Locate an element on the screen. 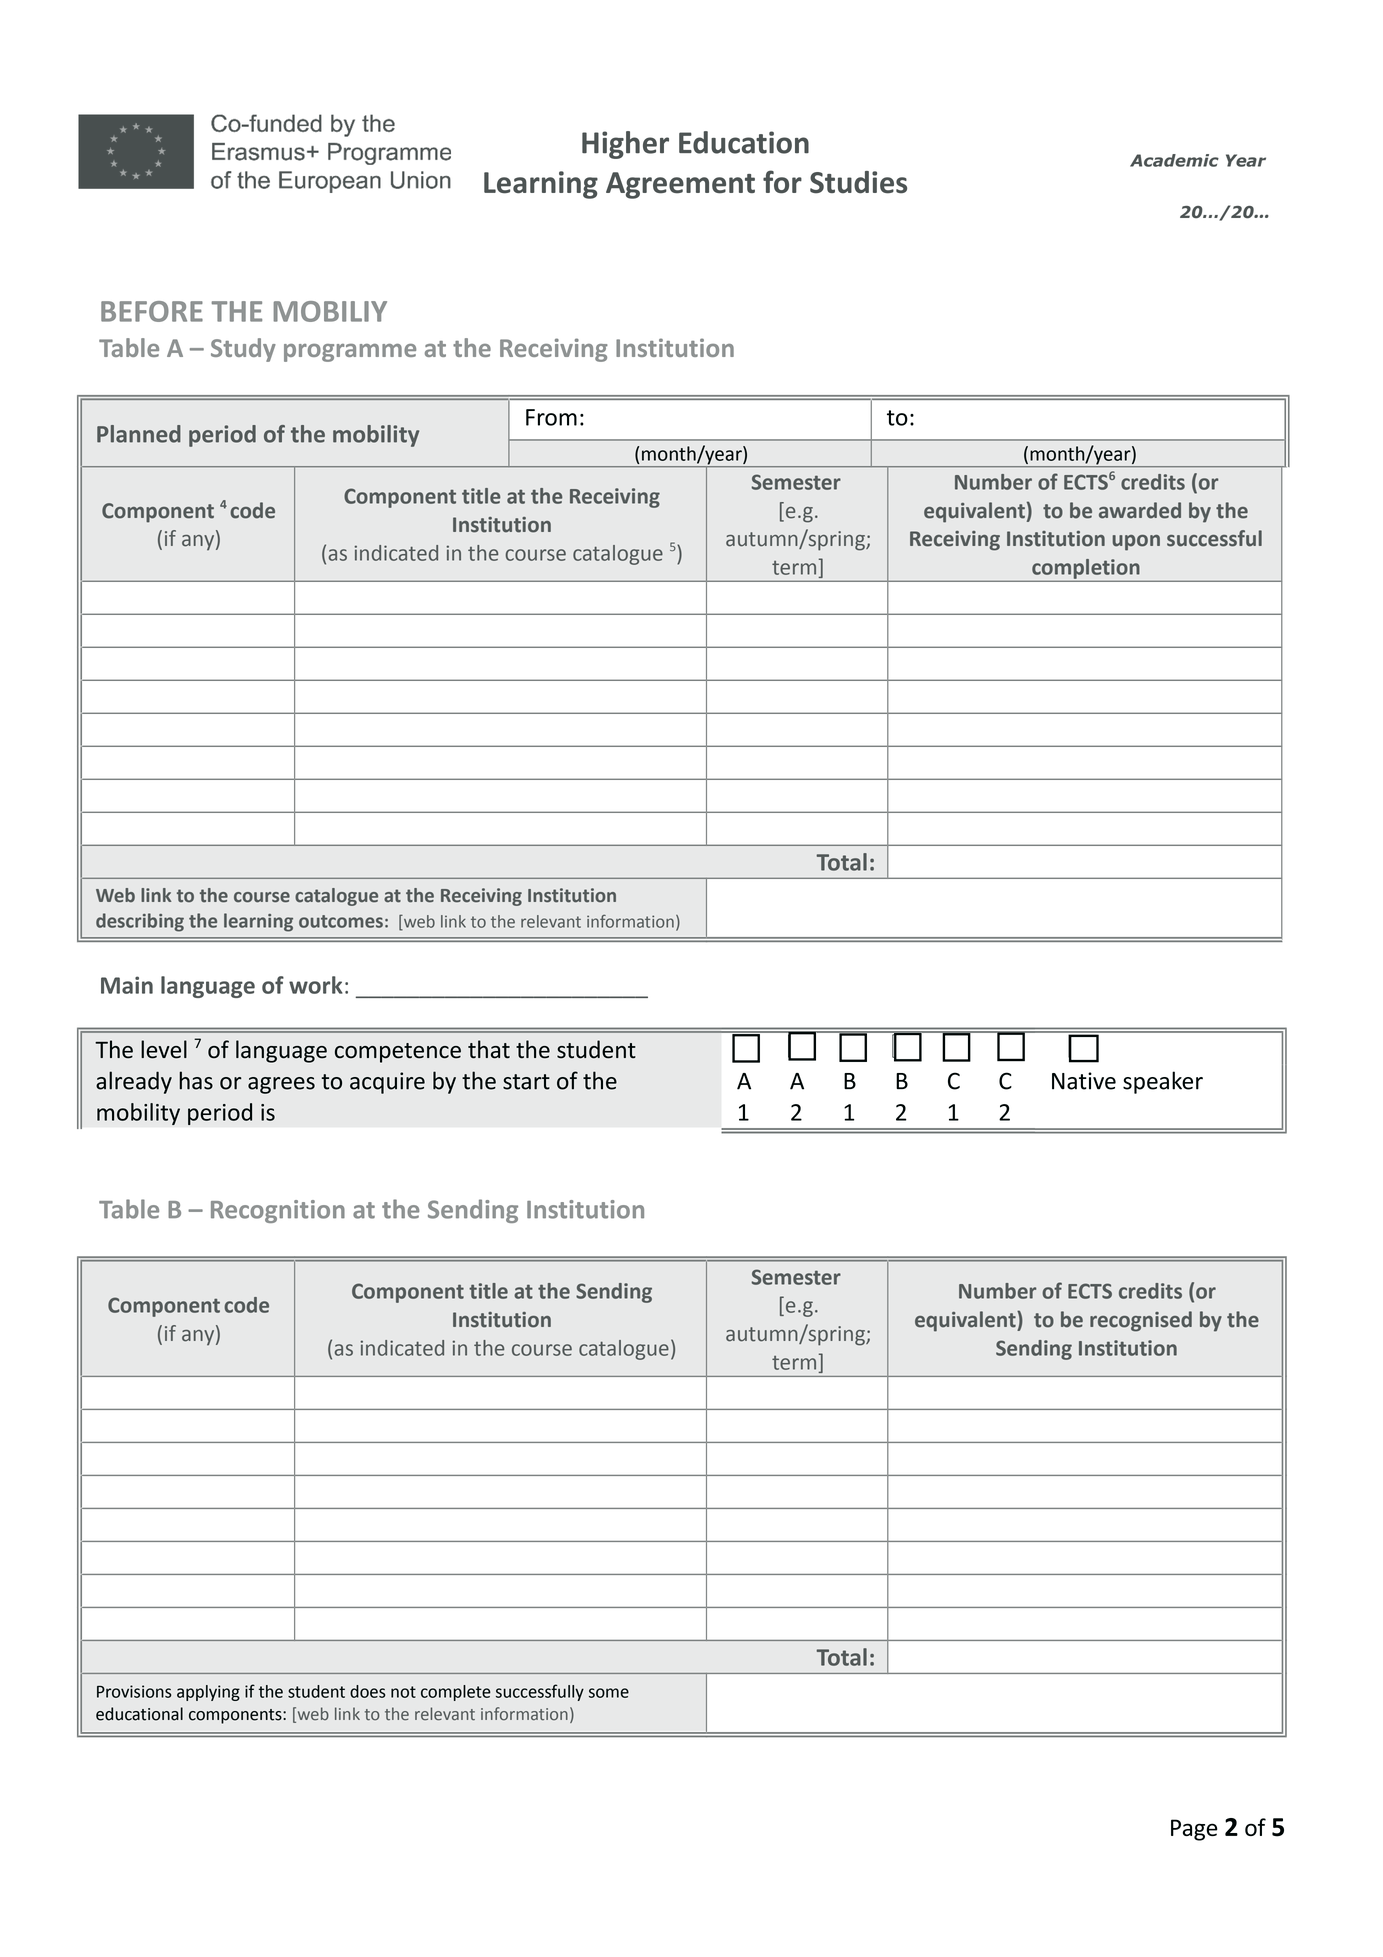  applying is located at coordinates (208, 1693).
